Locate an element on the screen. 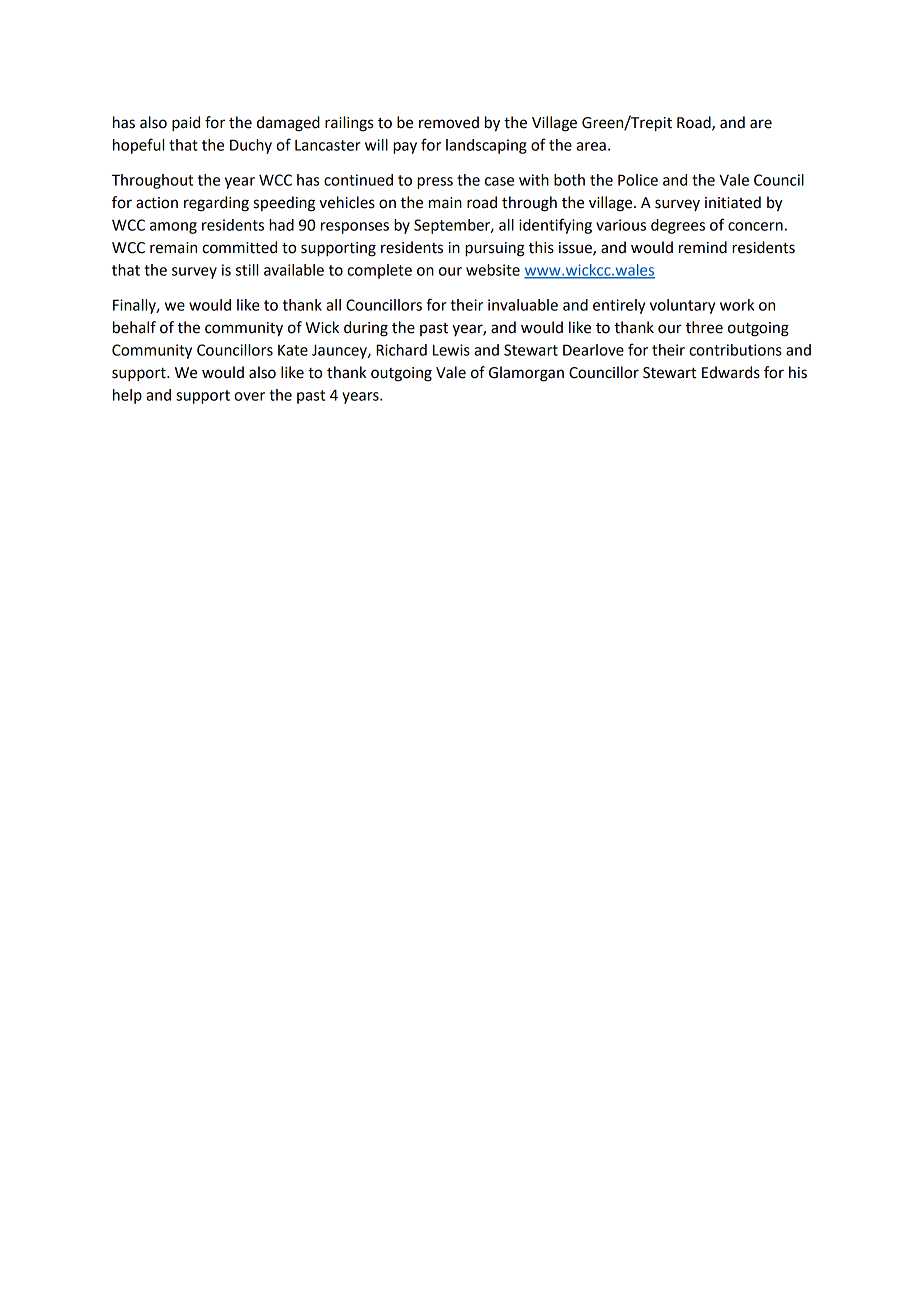 Image resolution: width=924 pixels, height=1308 pixels. website is located at coordinates (493, 270).
